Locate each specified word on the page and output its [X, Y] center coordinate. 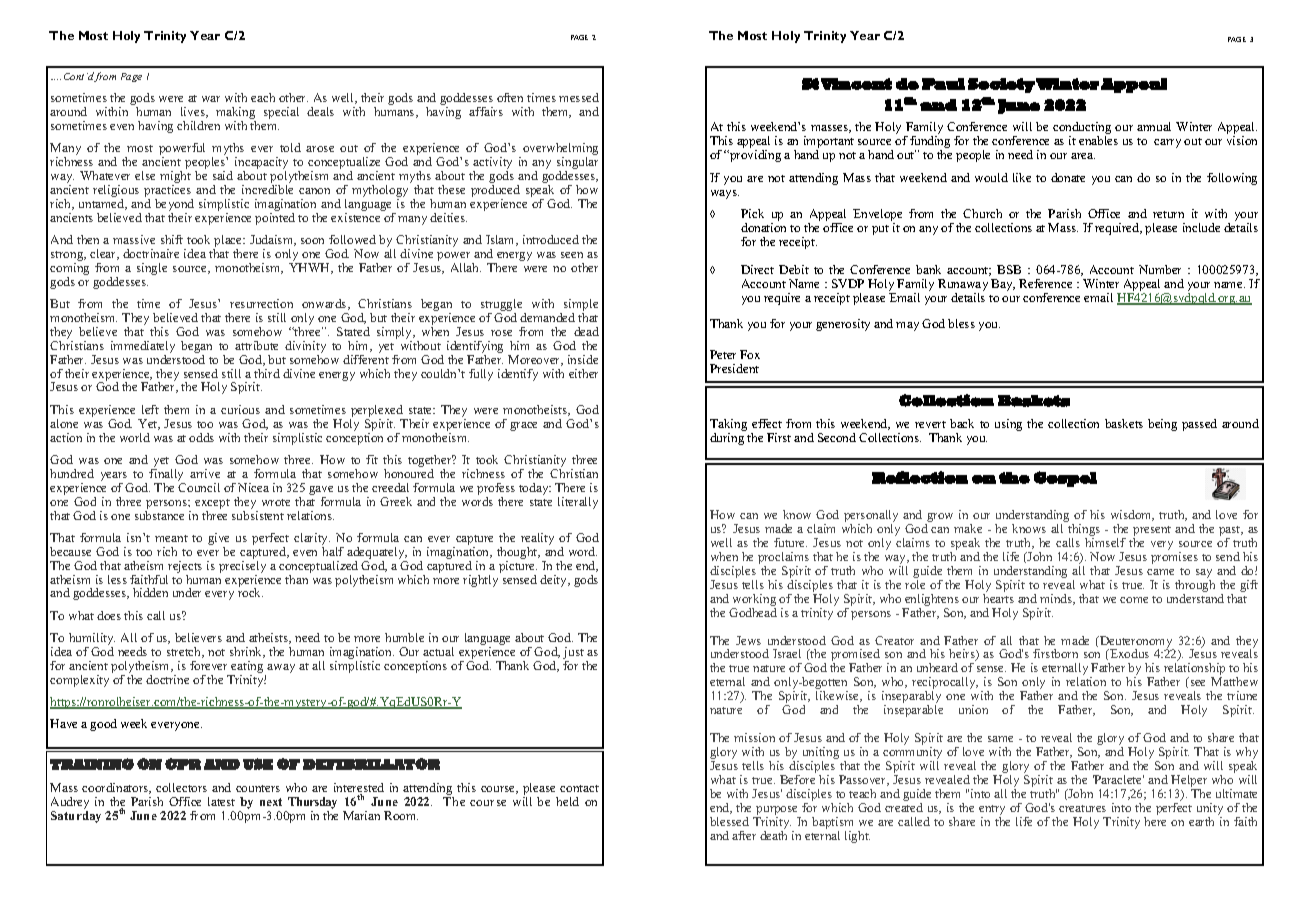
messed [579, 97]
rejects [185, 567]
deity [555, 581]
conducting [1082, 129]
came [1160, 572]
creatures [1082, 808]
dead [586, 331]
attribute [256, 345]
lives [194, 112]
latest [221, 801]
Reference [1045, 283]
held [567, 801]
